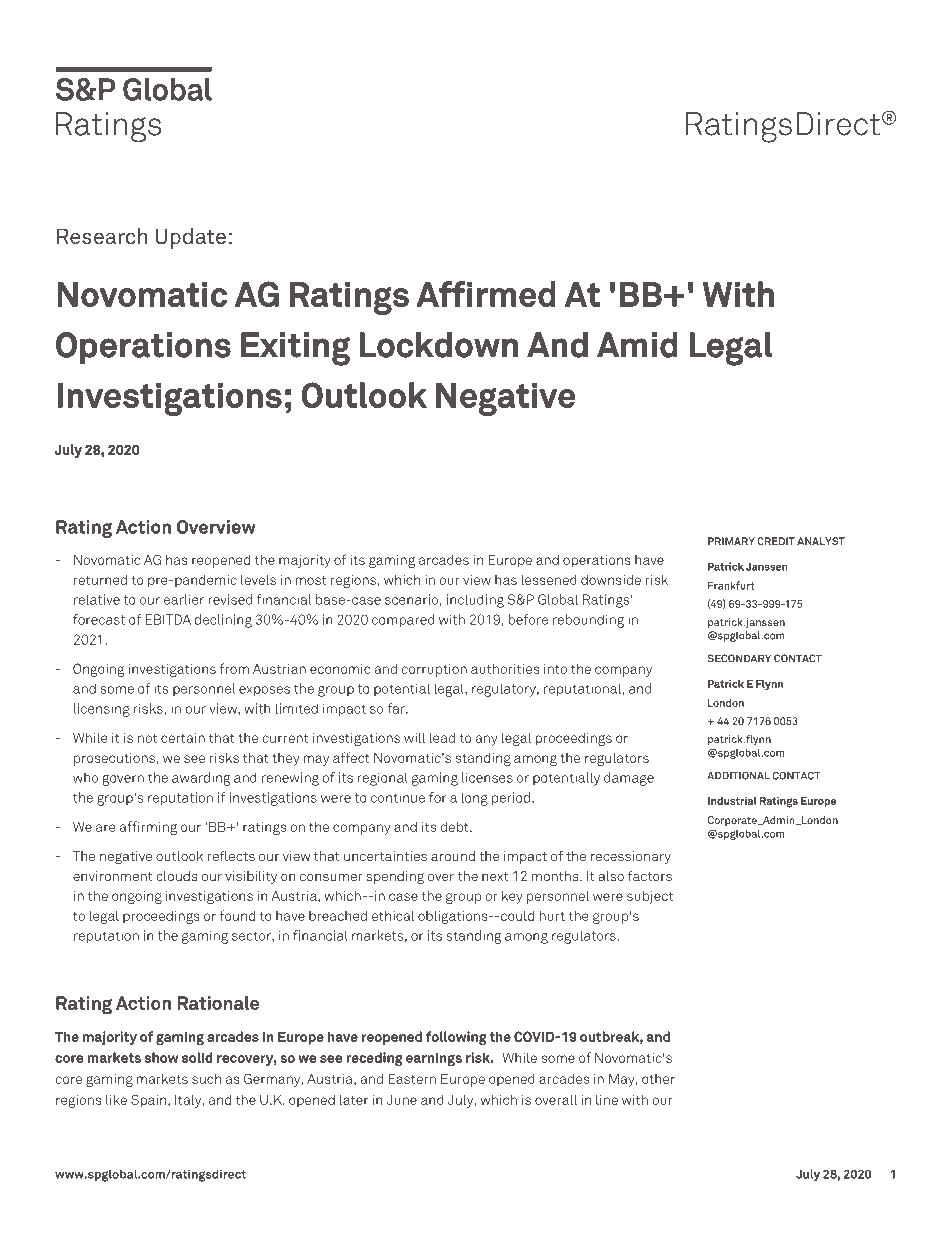 The width and height of the document is (952, 1233). Describe the element at coordinates (658, 1079) in the document. I see `other` at that location.
